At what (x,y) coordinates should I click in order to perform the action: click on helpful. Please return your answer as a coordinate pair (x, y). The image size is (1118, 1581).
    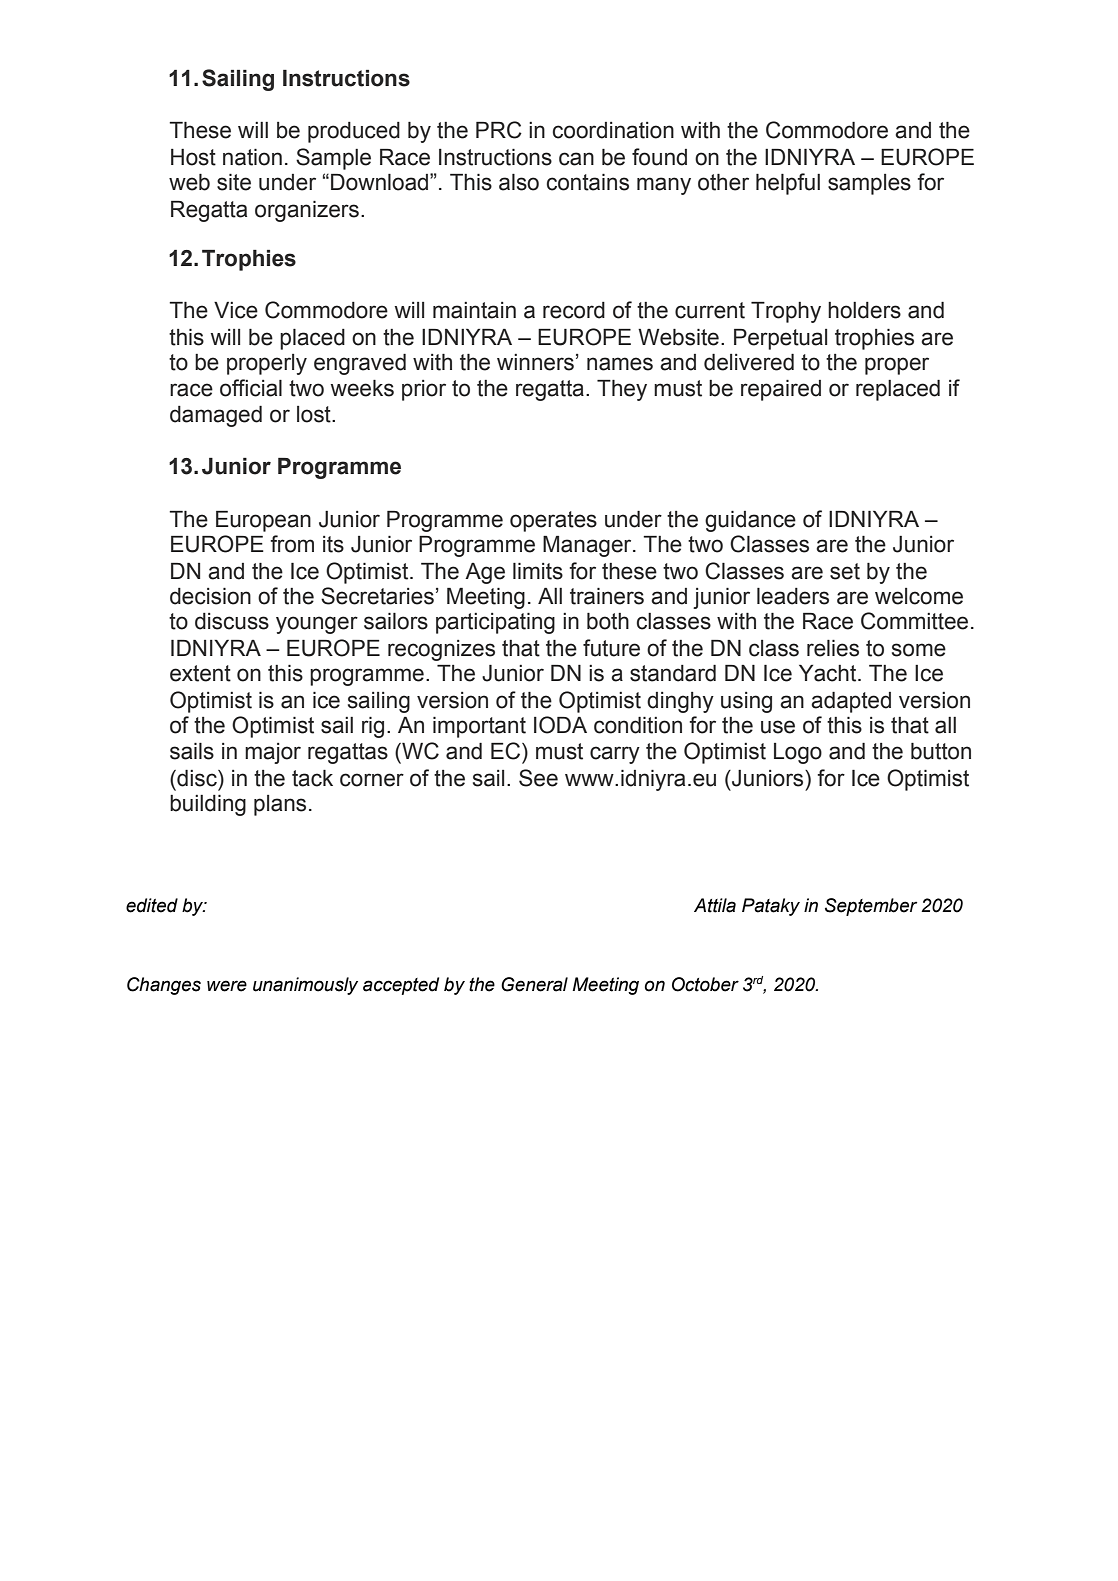
    Looking at the image, I should click on (788, 184).
